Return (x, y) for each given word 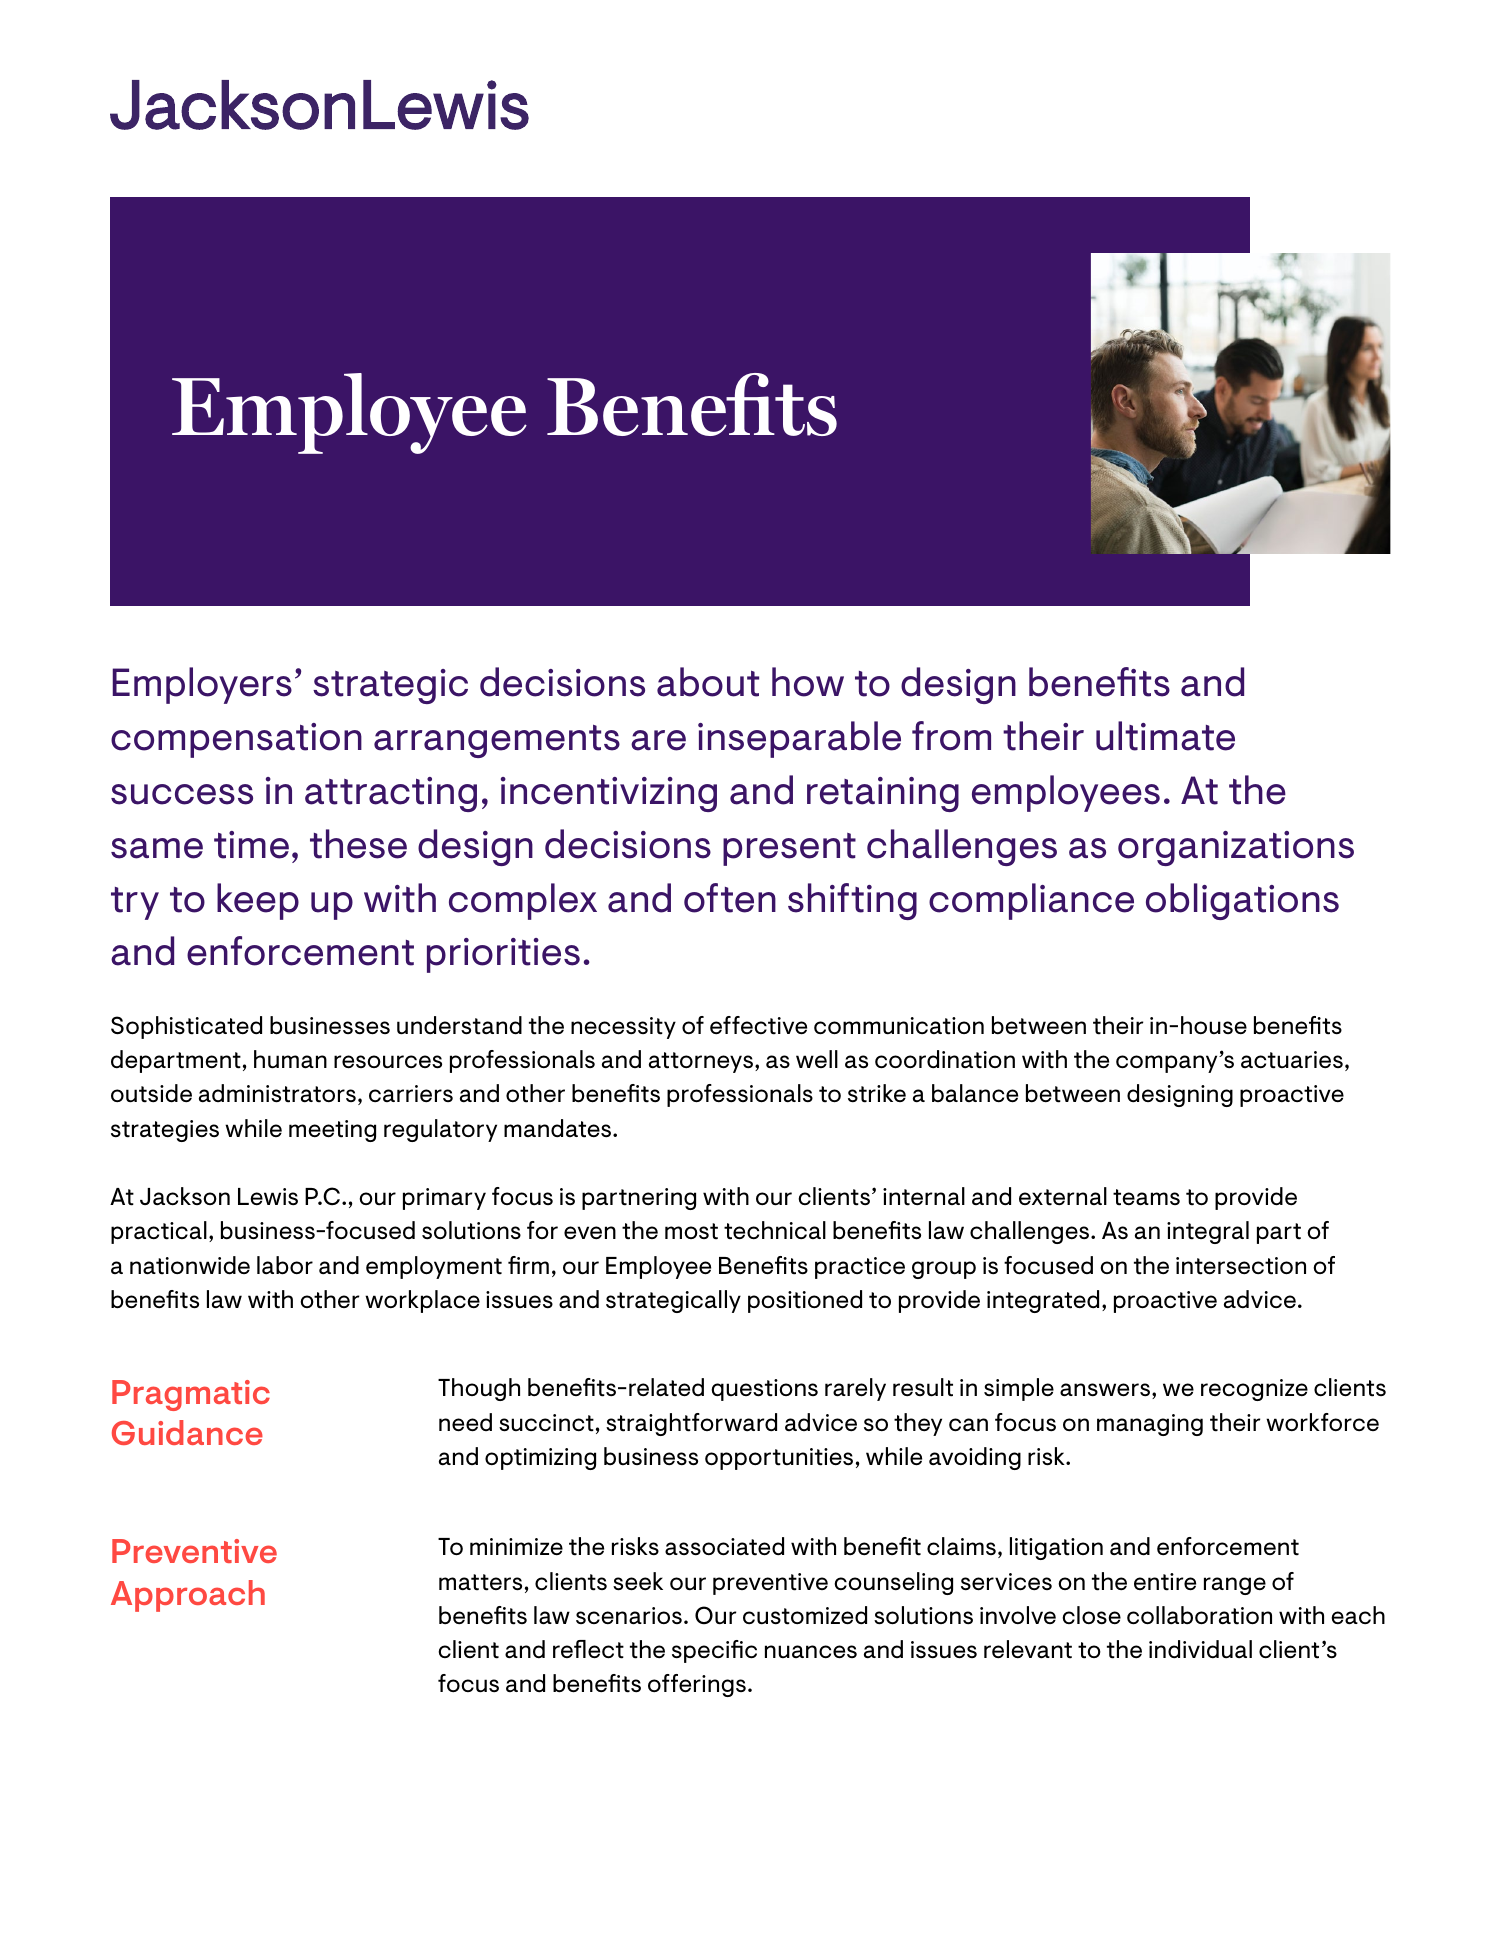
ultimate (1165, 736)
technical (775, 1230)
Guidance (187, 1432)
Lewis (268, 1197)
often (730, 898)
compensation (236, 740)
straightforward (691, 1424)
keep (258, 901)
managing (1150, 1425)
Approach (188, 1596)
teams (1146, 1197)
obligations (1242, 901)
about (708, 682)
